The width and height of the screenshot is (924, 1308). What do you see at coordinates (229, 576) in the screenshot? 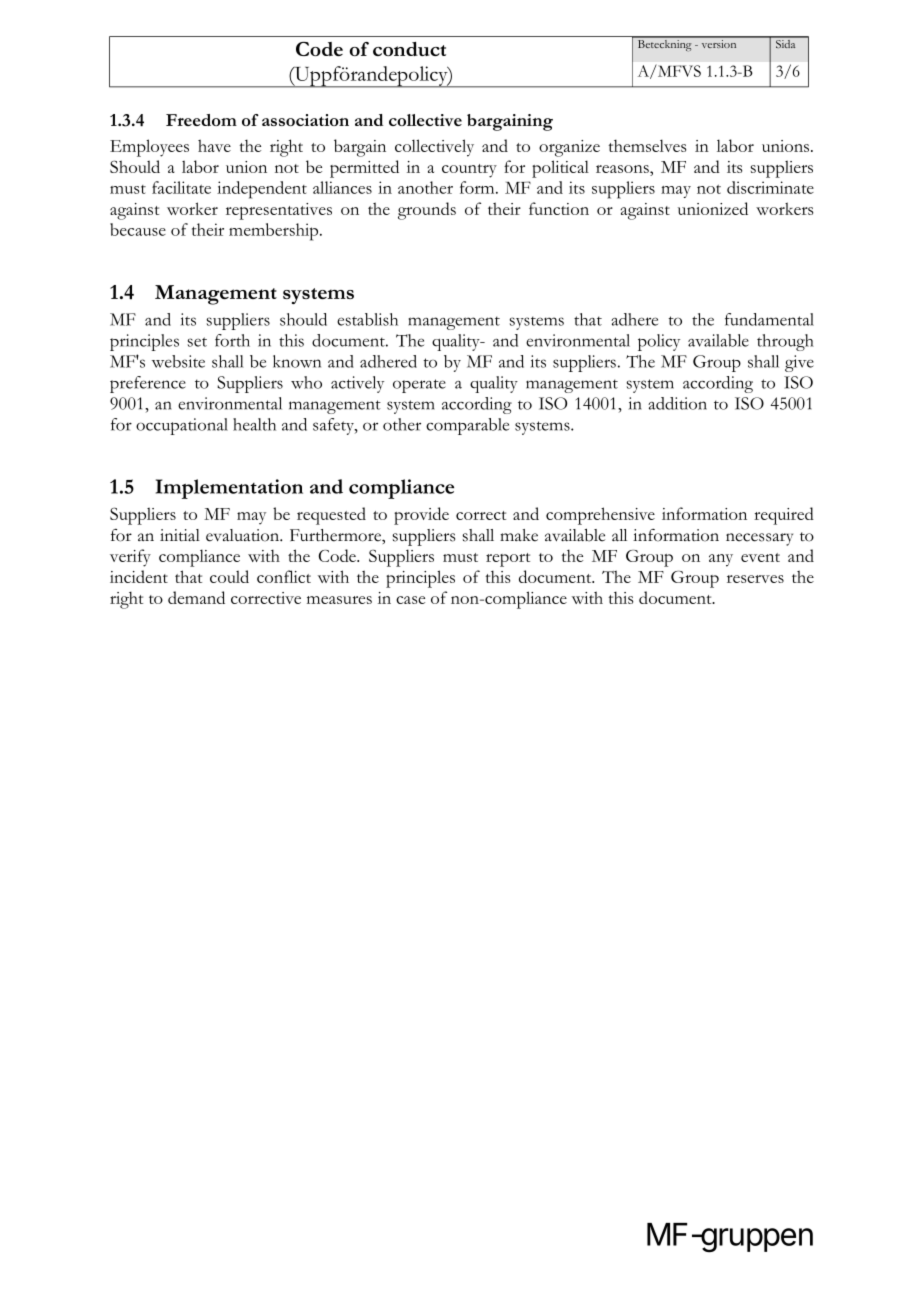
I see `could` at bounding box center [229, 576].
